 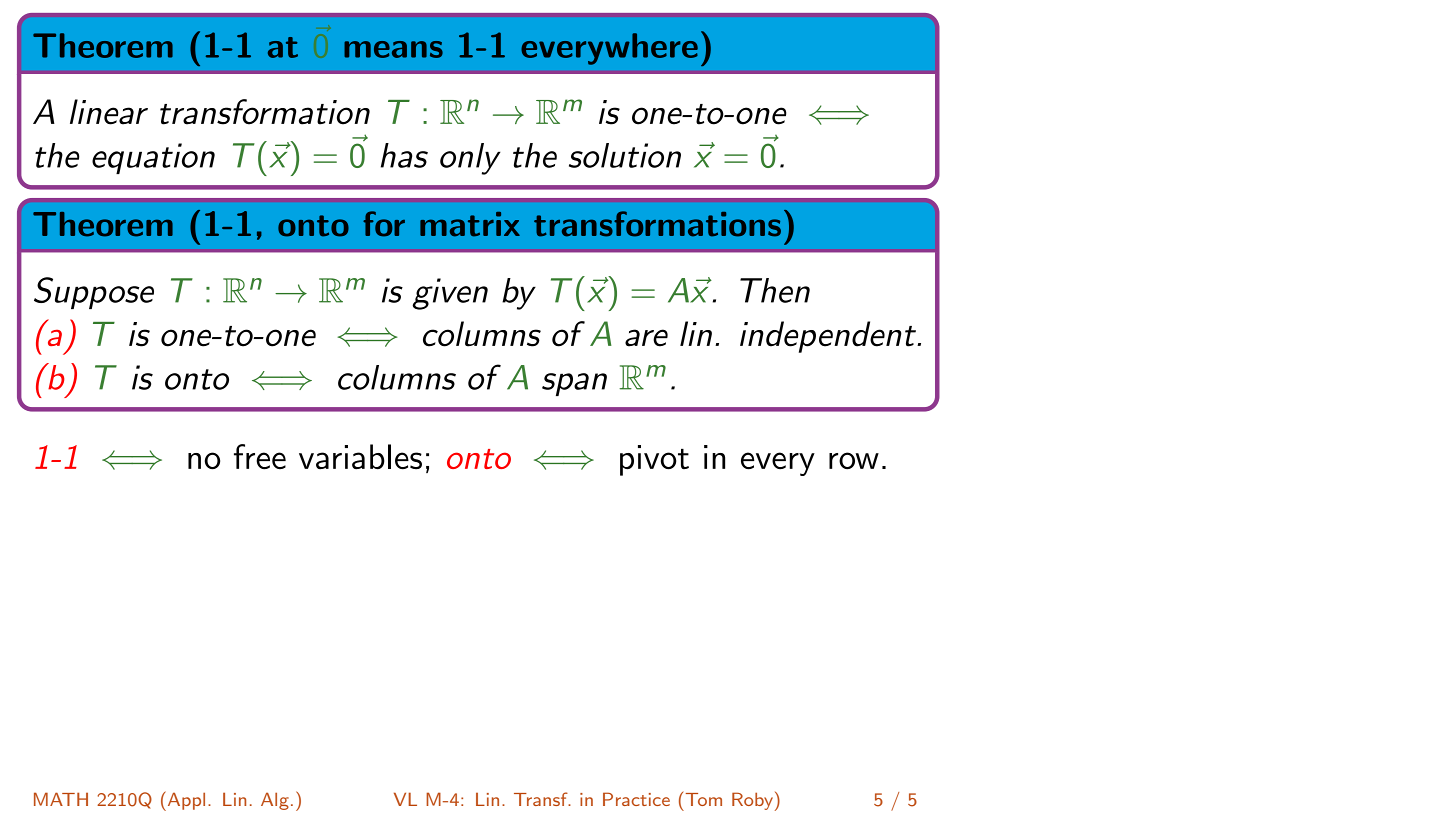 I want to click on row, so click(x=854, y=461).
